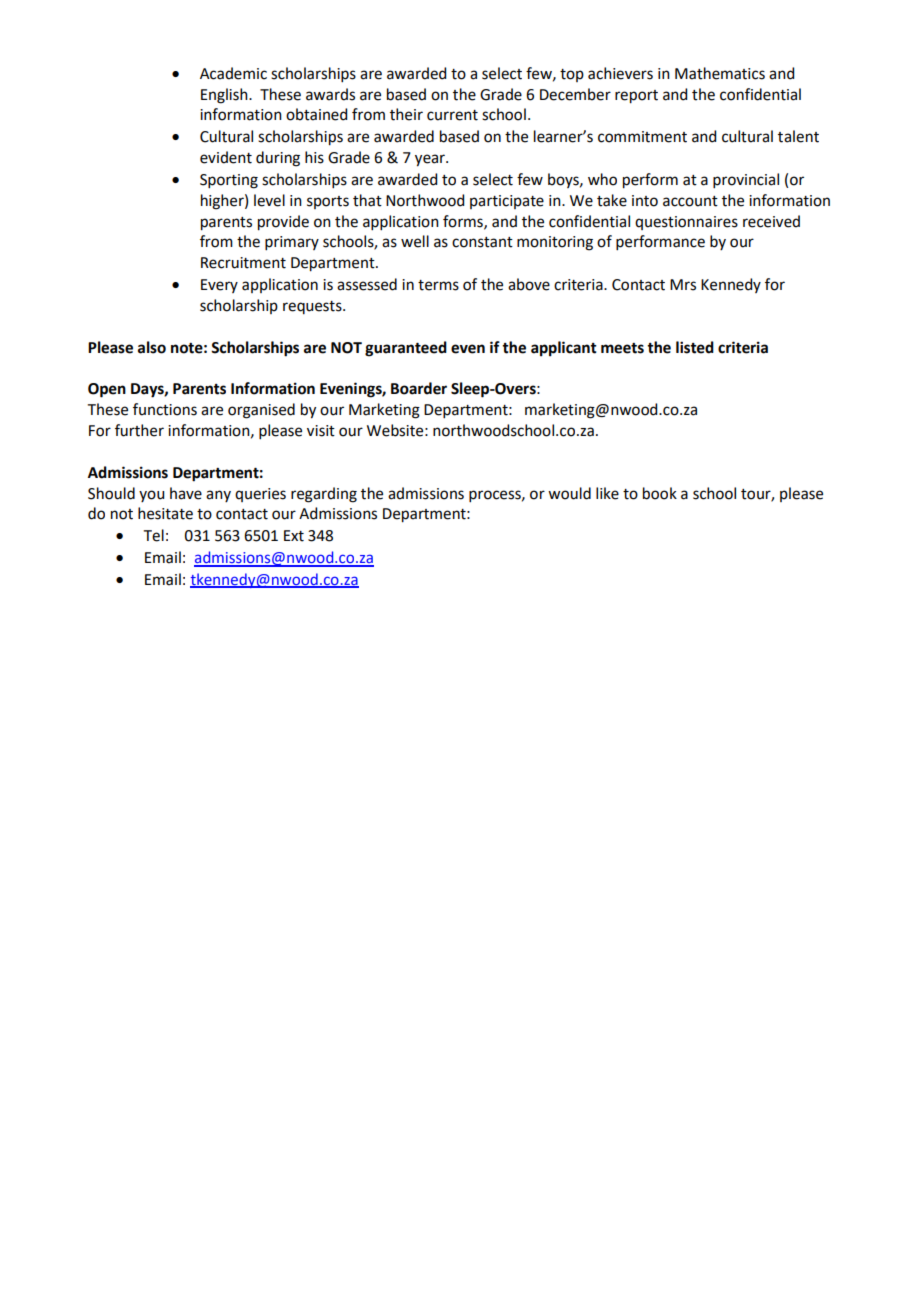  I want to click on current, so click(452, 115).
